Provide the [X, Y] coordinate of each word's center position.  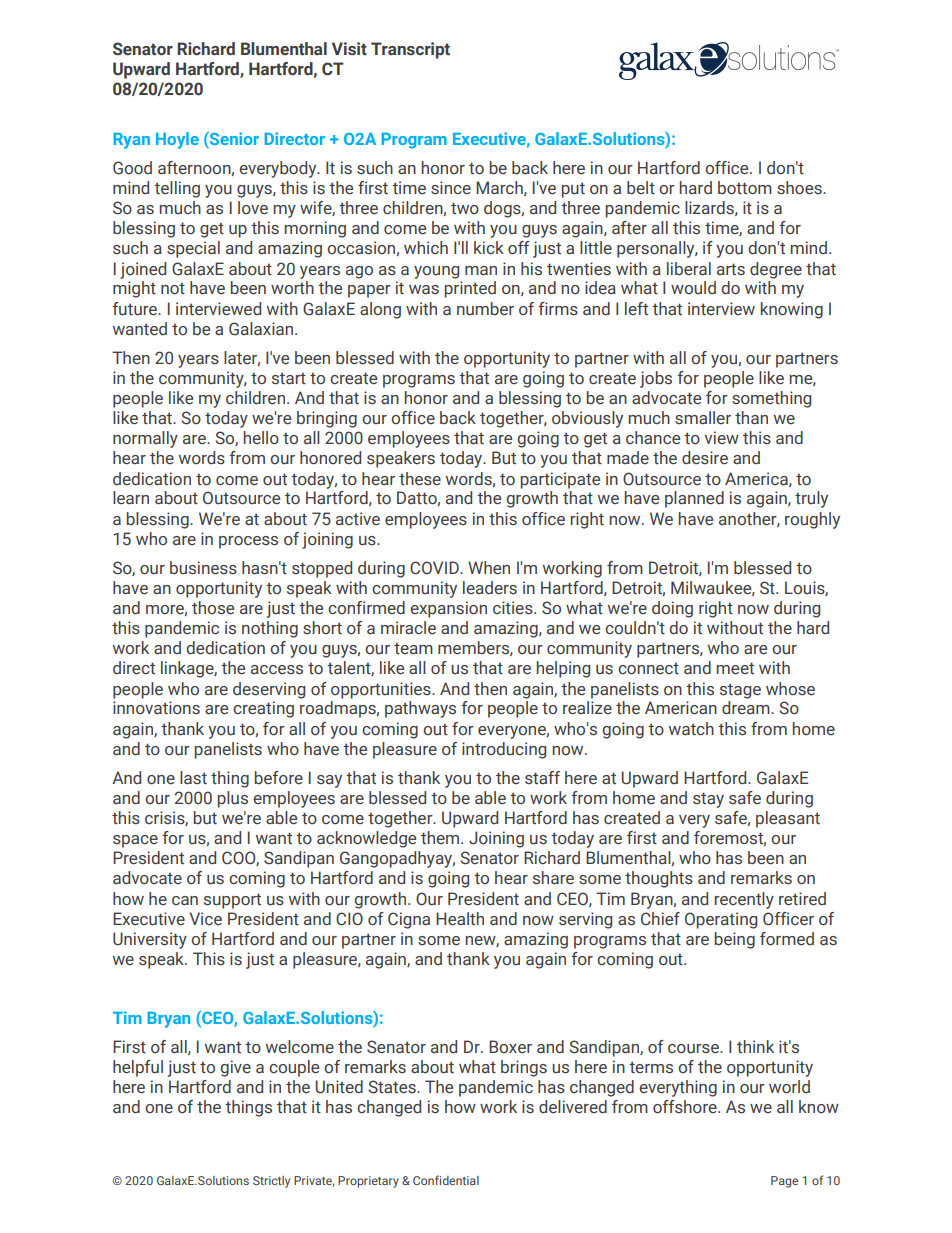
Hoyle [177, 140]
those [213, 608]
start [289, 378]
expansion [448, 609]
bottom [745, 188]
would [693, 288]
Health [460, 919]
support [232, 901]
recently [744, 900]
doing [672, 609]
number [485, 309]
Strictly [271, 1182]
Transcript [410, 50]
